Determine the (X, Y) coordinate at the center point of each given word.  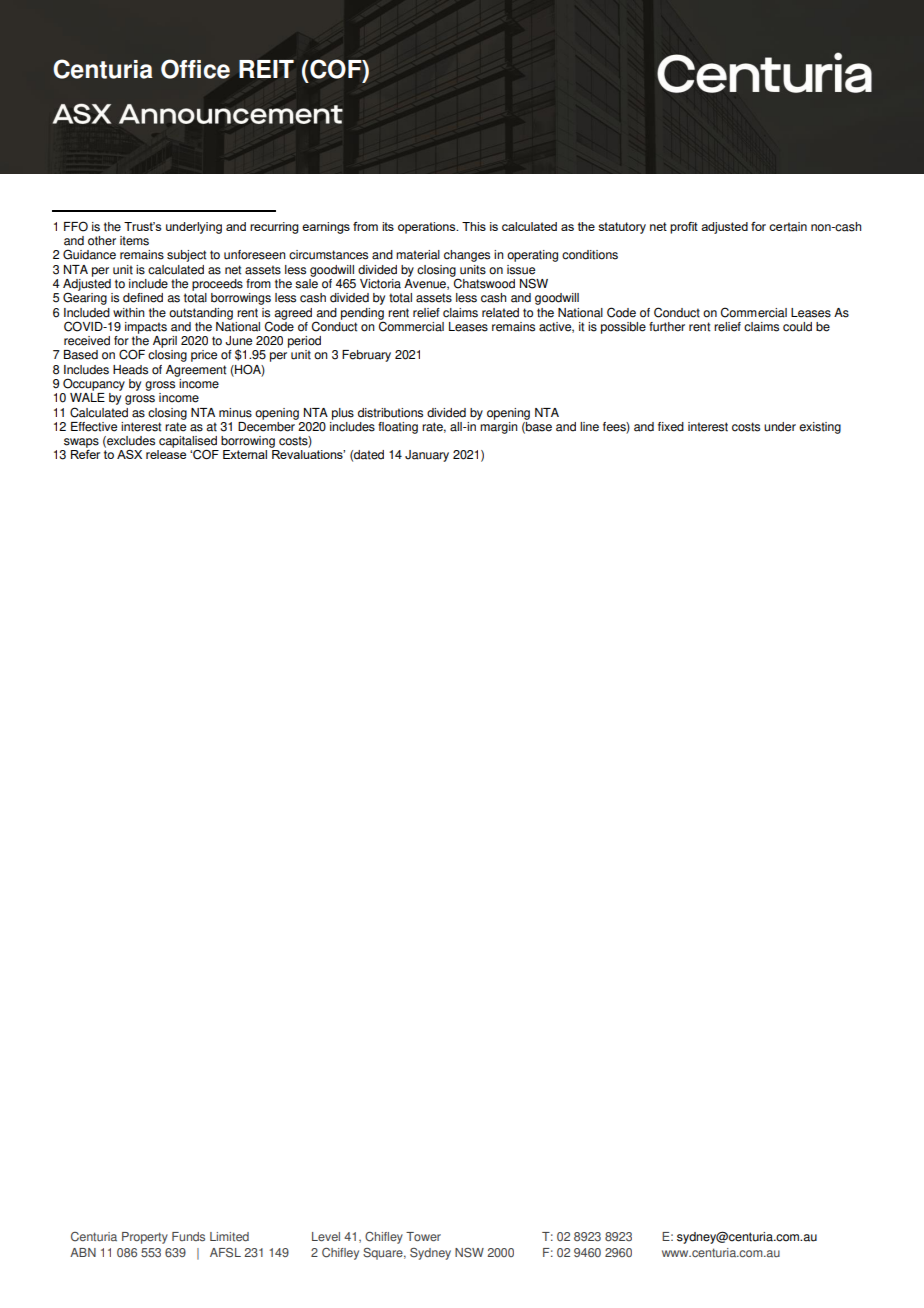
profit (684, 228)
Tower (423, 1237)
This (474, 226)
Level (326, 1237)
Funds (188, 1237)
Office (195, 69)
